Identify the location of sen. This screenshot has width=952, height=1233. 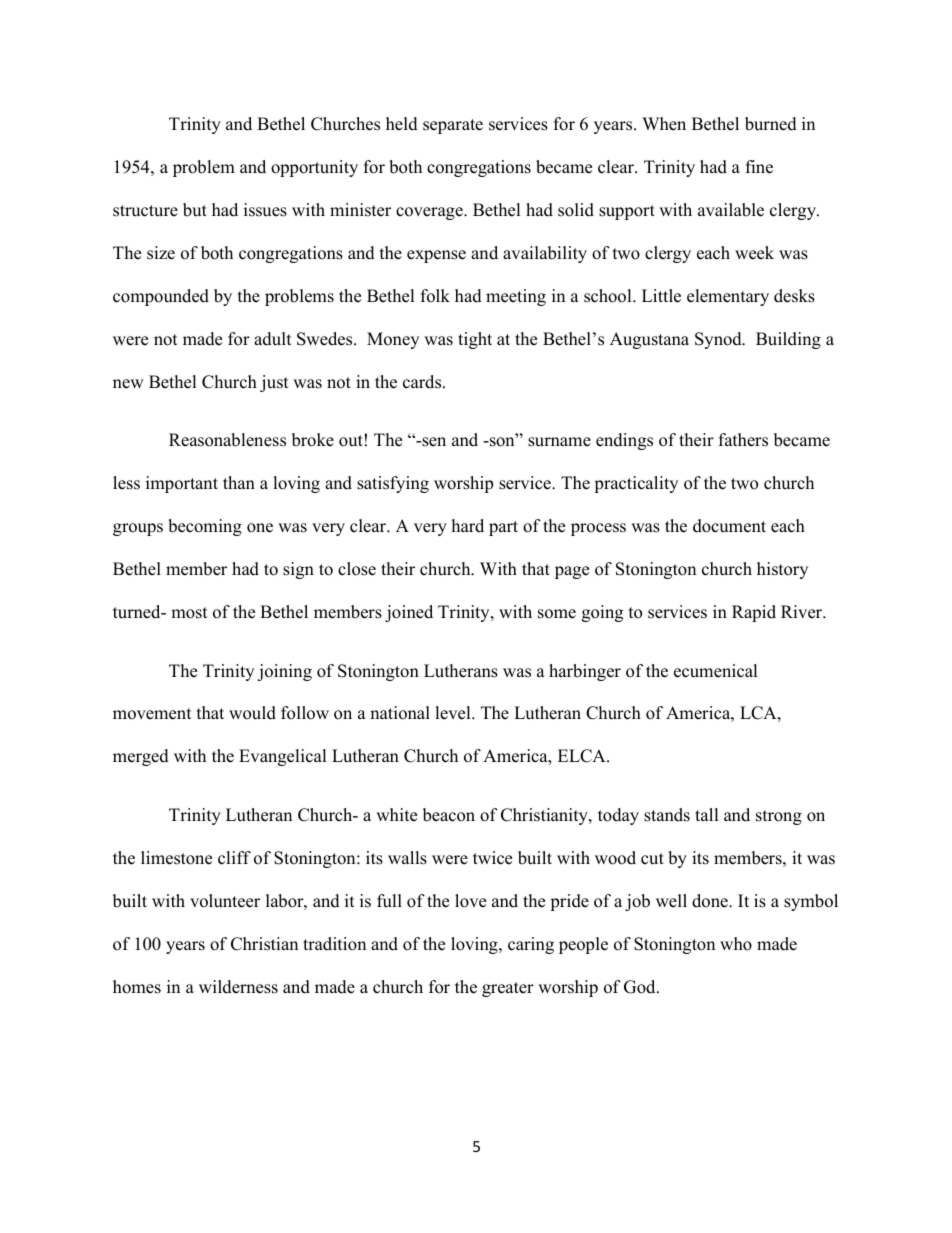
(433, 442).
